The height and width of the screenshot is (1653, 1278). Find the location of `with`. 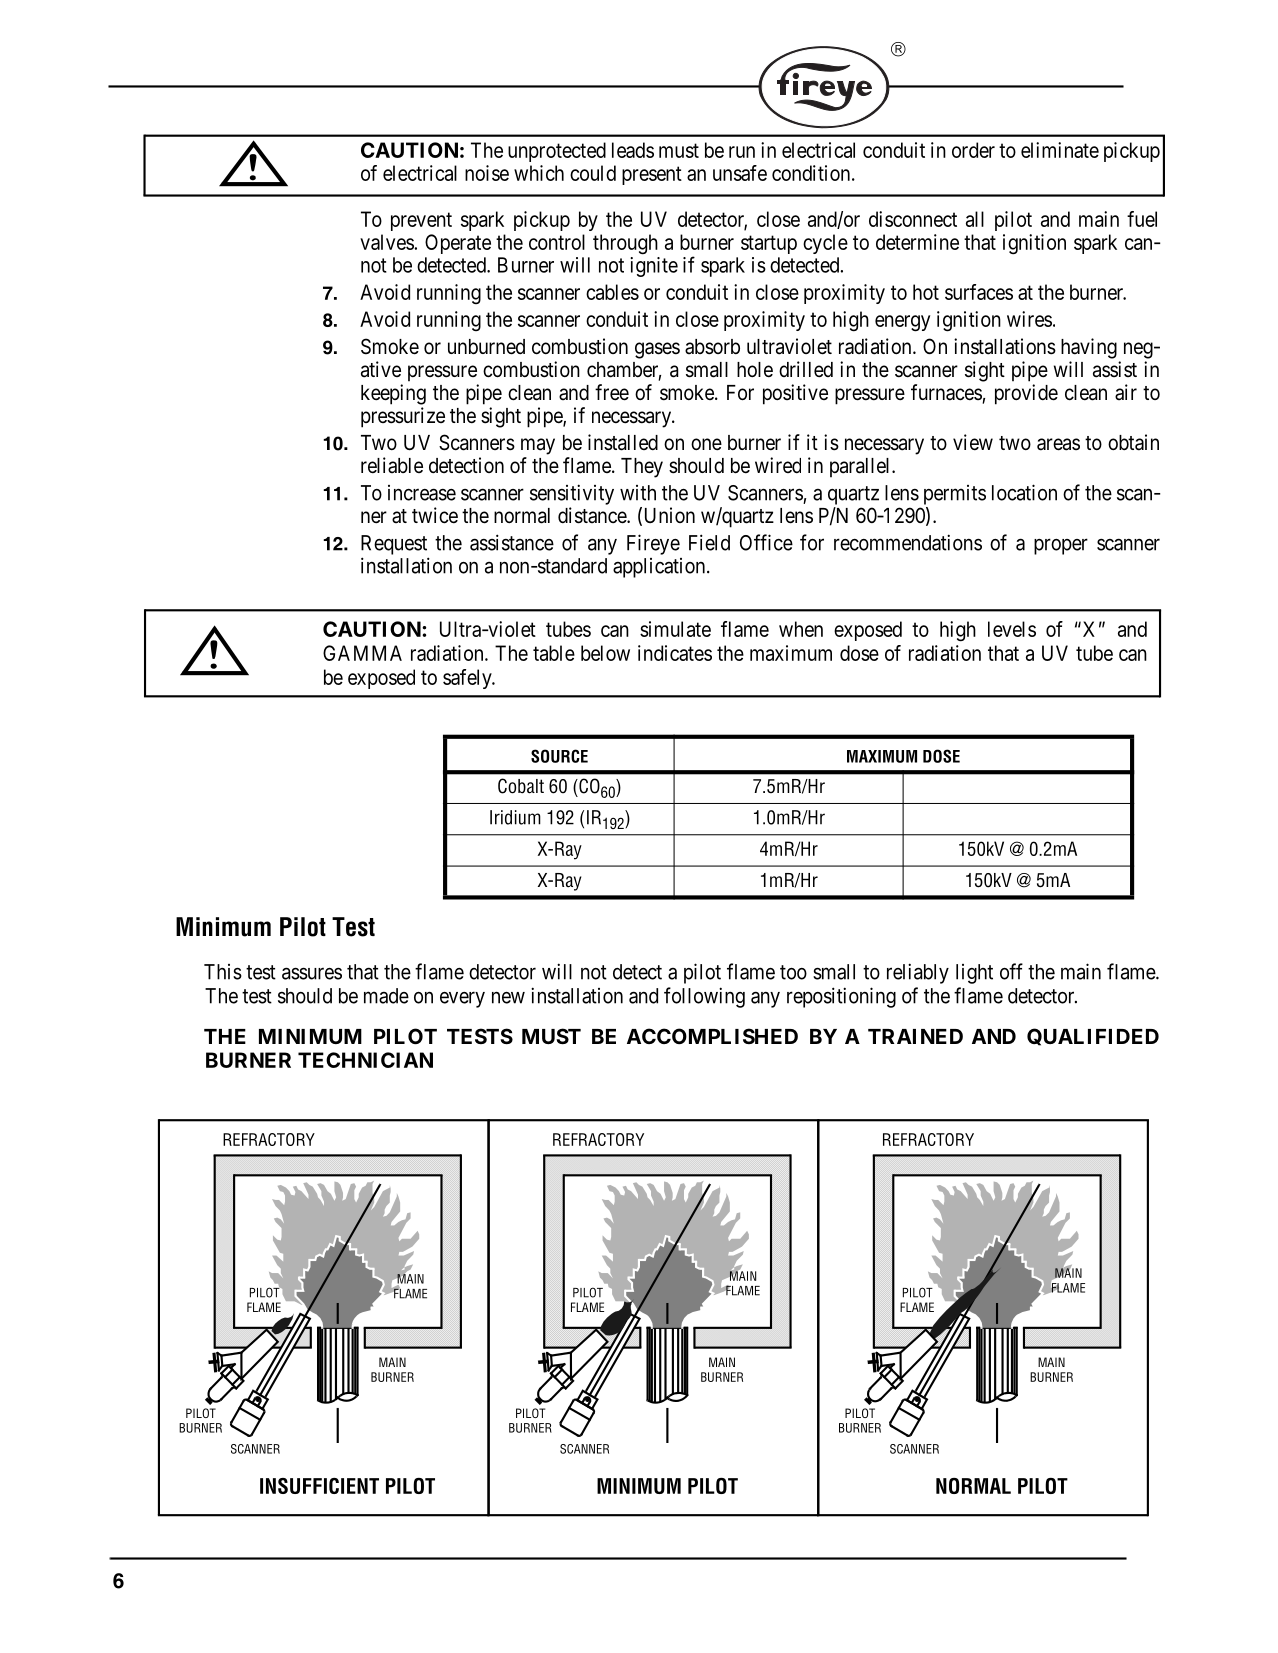

with is located at coordinates (638, 493).
